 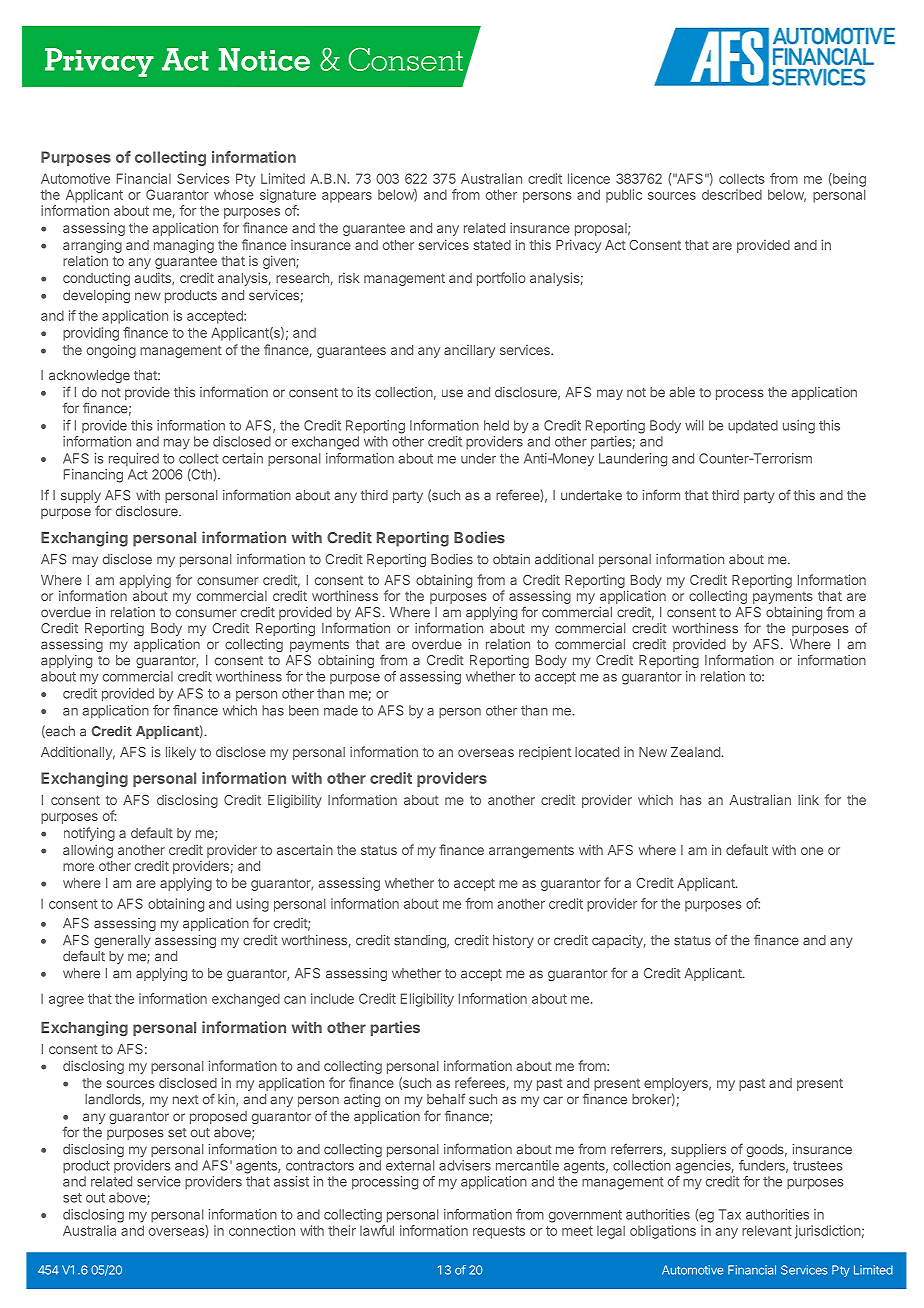 I want to click on notifying, so click(x=89, y=834).
